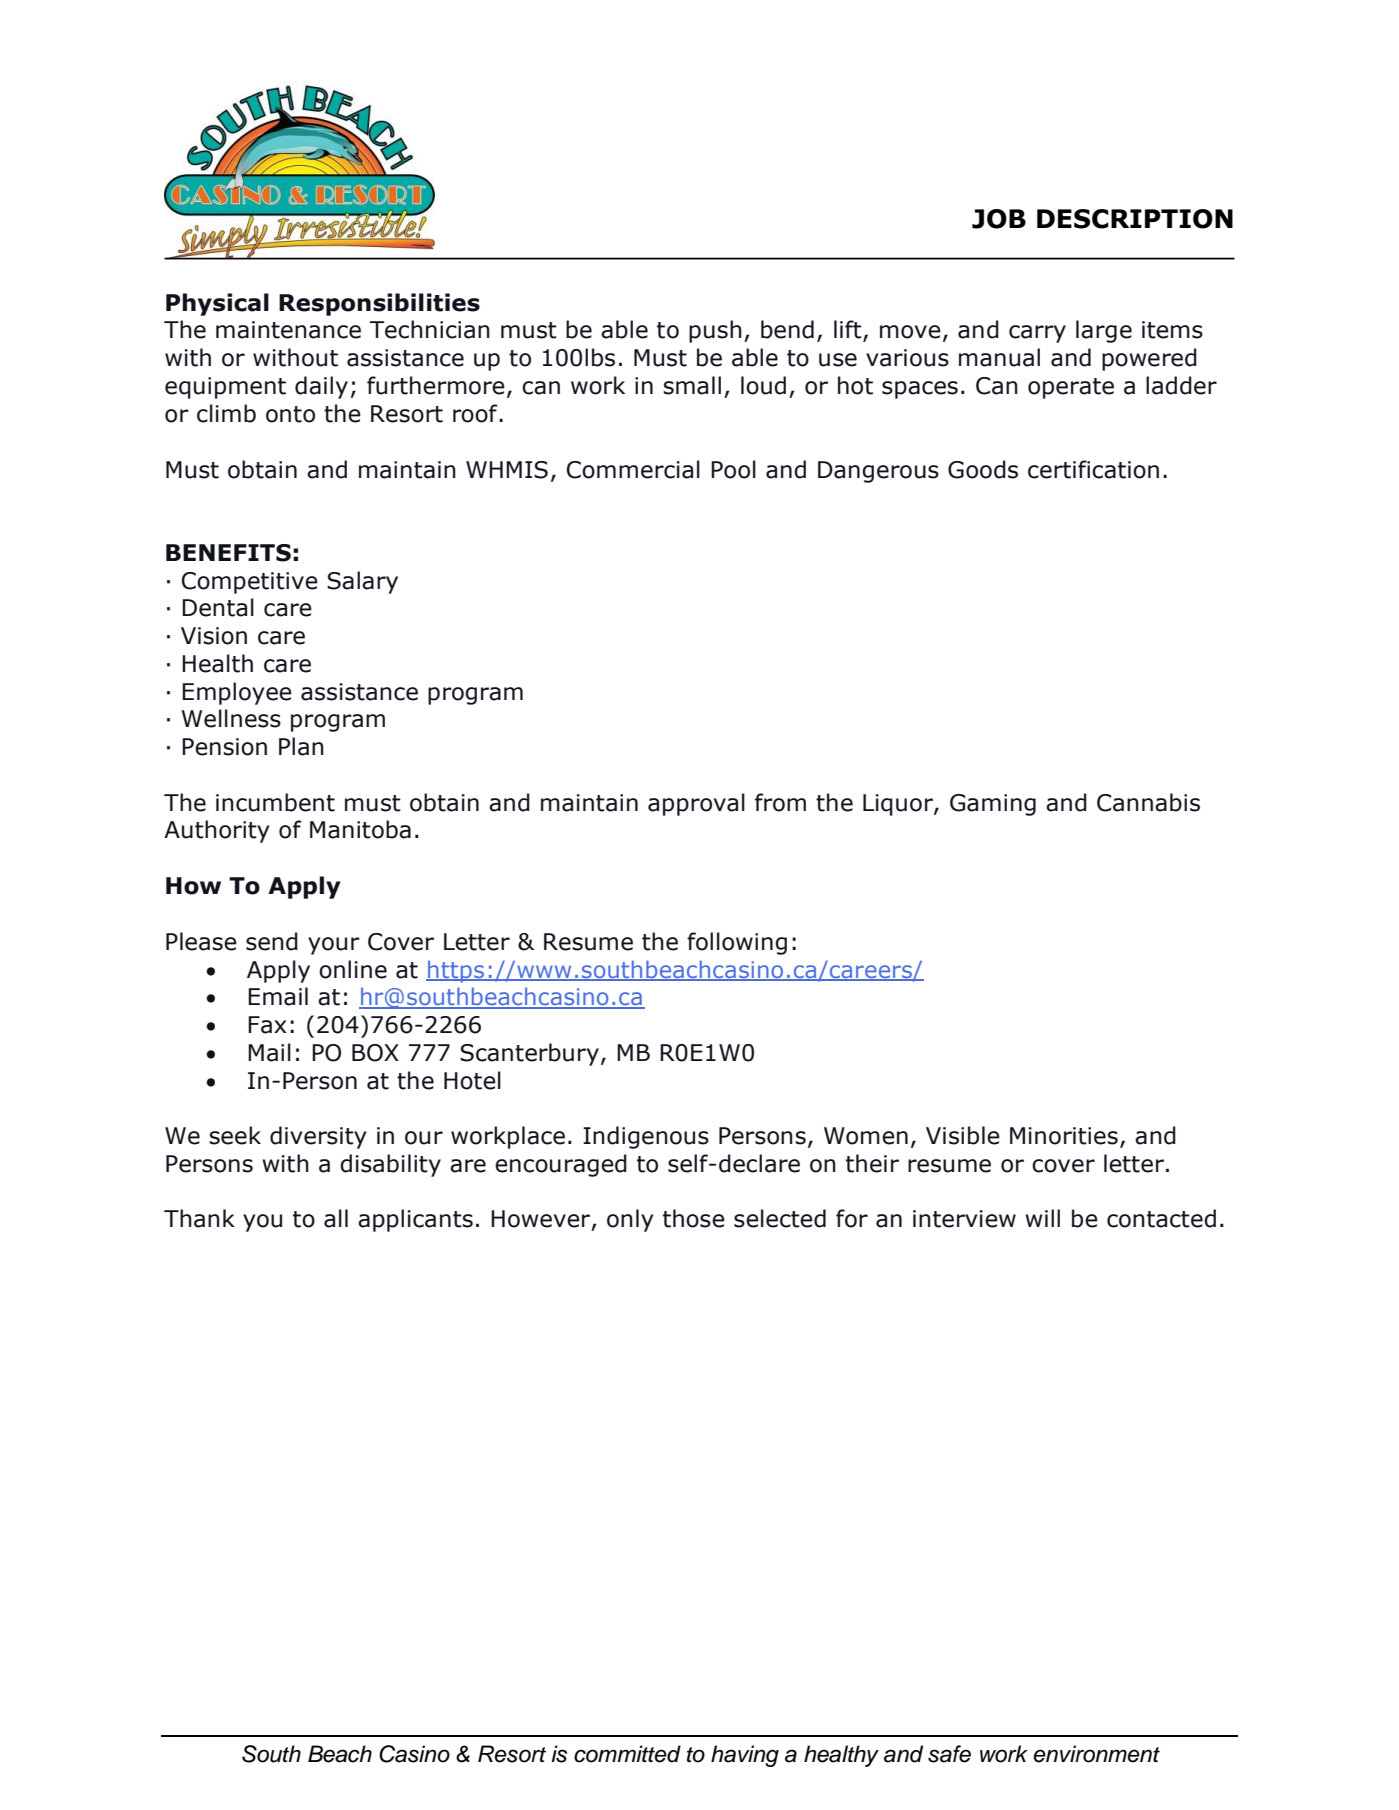 This image has width=1399, height=1810. Describe the element at coordinates (360, 829) in the image. I see `Manitoba` at that location.
